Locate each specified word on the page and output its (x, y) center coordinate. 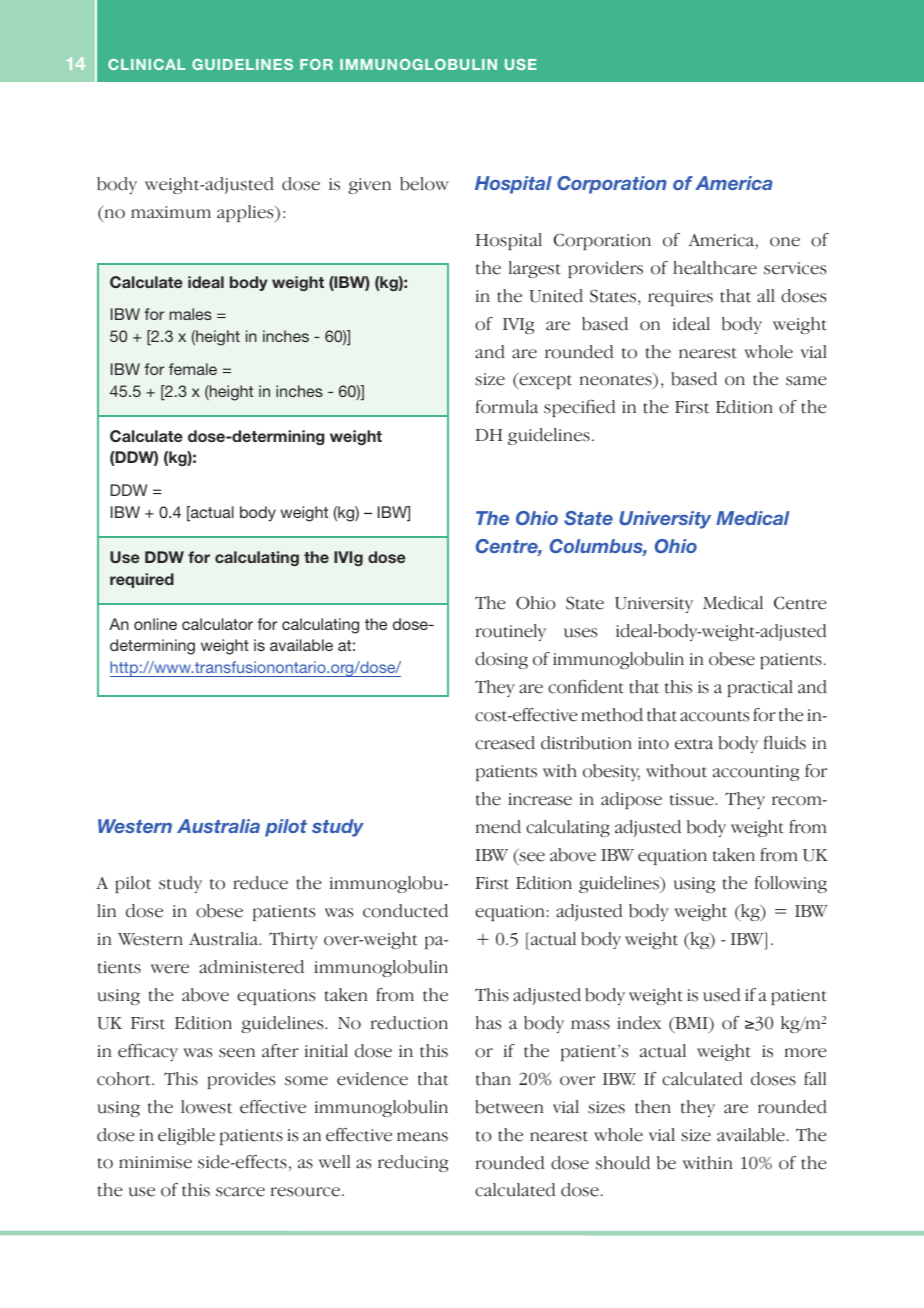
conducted (405, 911)
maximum (171, 212)
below (424, 184)
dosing (501, 660)
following (791, 884)
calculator (217, 624)
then (653, 1107)
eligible (186, 1136)
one (785, 242)
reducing (413, 1163)
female (193, 369)
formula (507, 407)
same (806, 381)
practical (760, 688)
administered (251, 967)
